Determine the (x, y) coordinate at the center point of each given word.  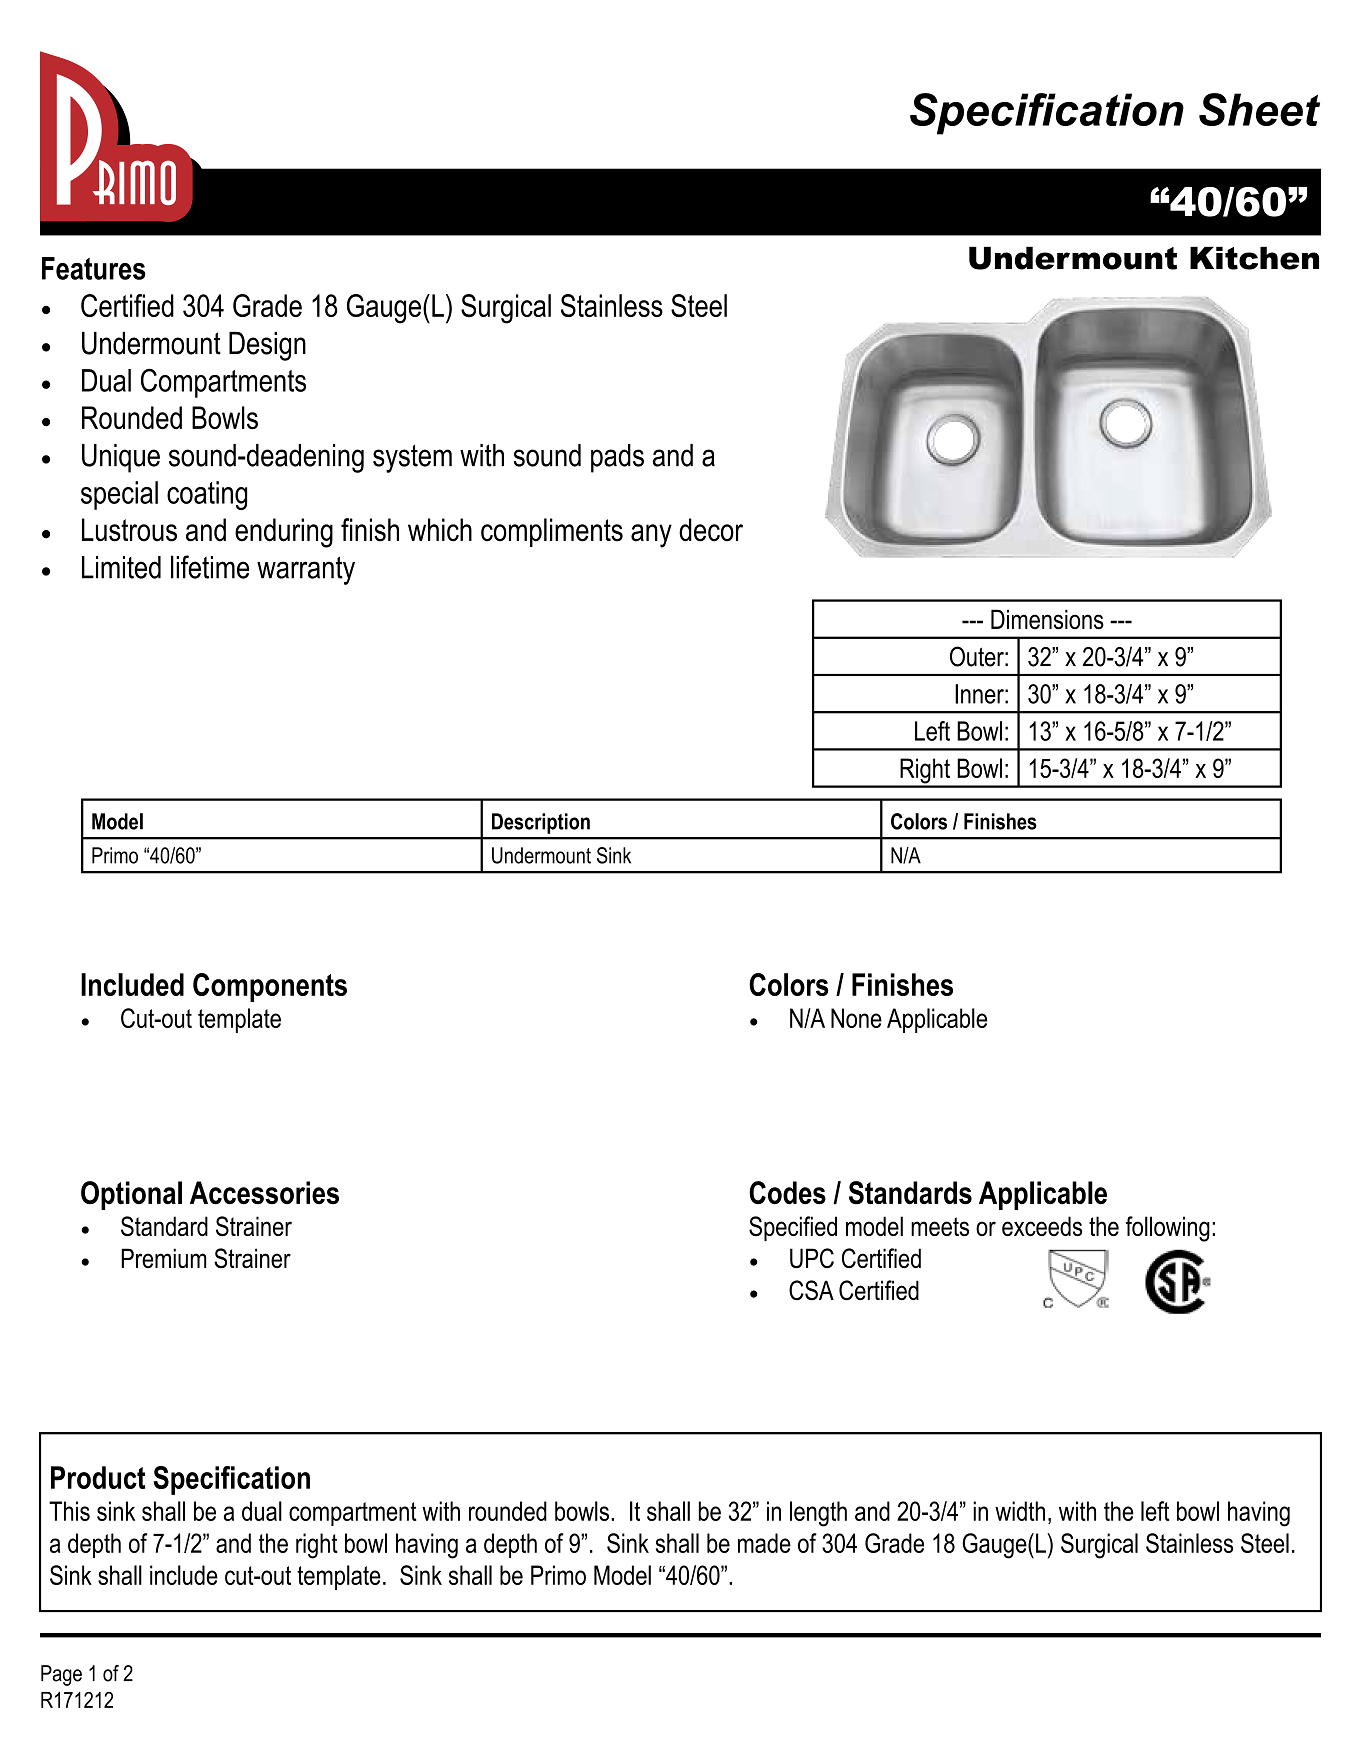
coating (207, 495)
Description (541, 823)
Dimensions (1047, 619)
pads (617, 458)
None (856, 1018)
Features (94, 268)
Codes (787, 1193)
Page (61, 1675)
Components (270, 987)
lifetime (210, 567)
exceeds (1042, 1226)
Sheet (1259, 109)
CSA (811, 1290)
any (651, 536)
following (1168, 1229)
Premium (164, 1258)
